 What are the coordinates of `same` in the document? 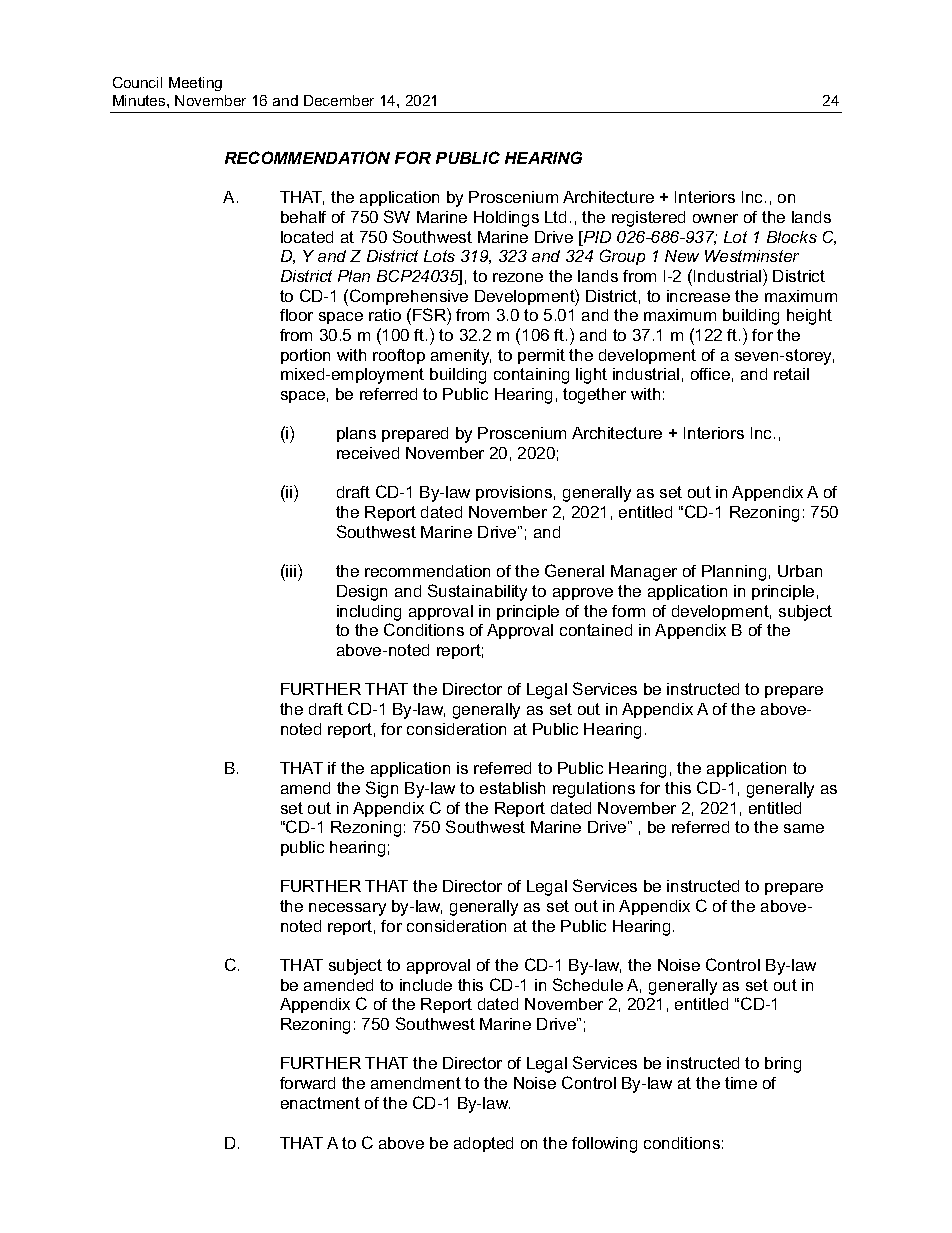 It's located at (804, 828).
